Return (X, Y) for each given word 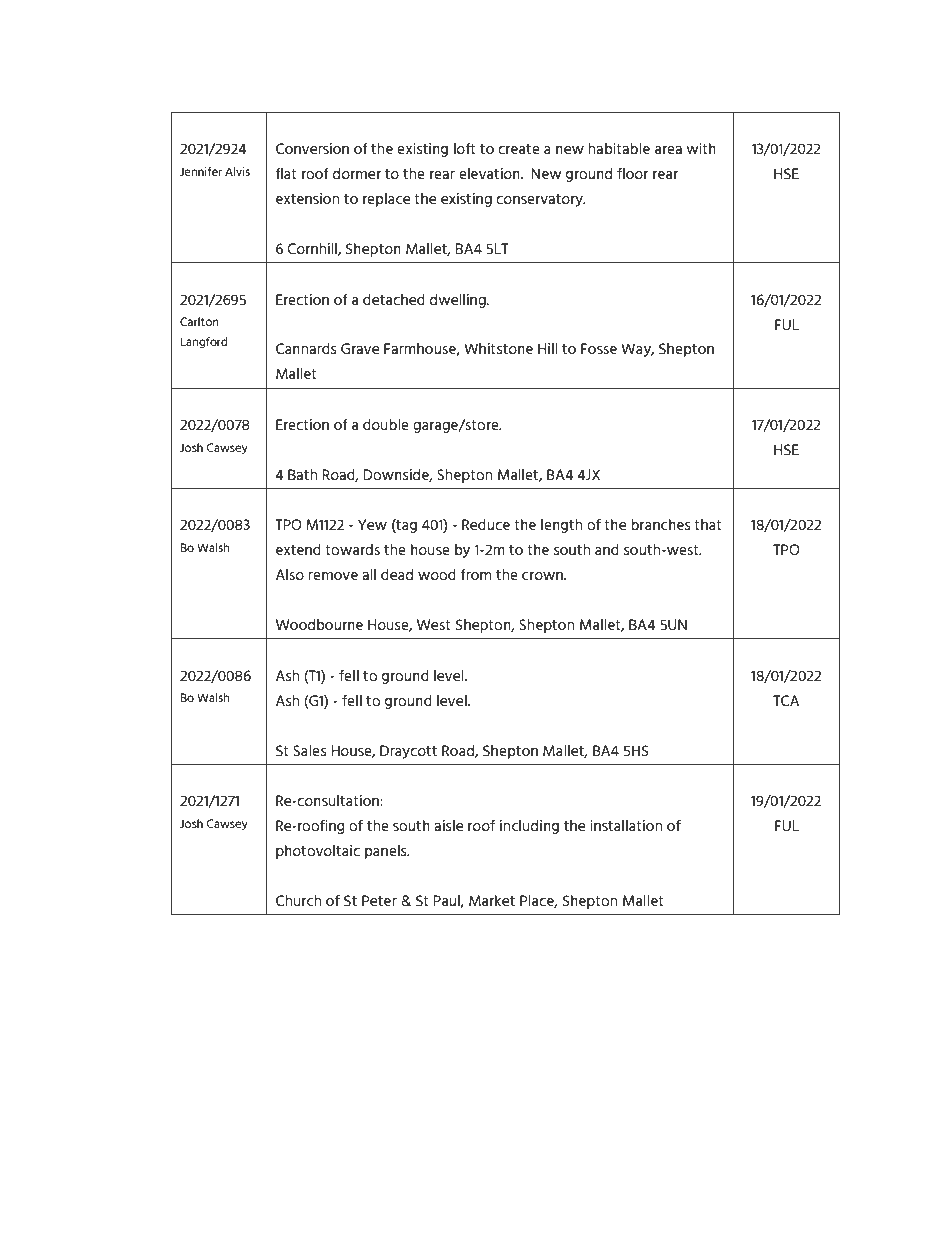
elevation (490, 173)
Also (290, 574)
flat (286, 173)
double (386, 424)
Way (637, 350)
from (475, 574)
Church (298, 900)
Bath (302, 474)
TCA (786, 700)
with (701, 148)
